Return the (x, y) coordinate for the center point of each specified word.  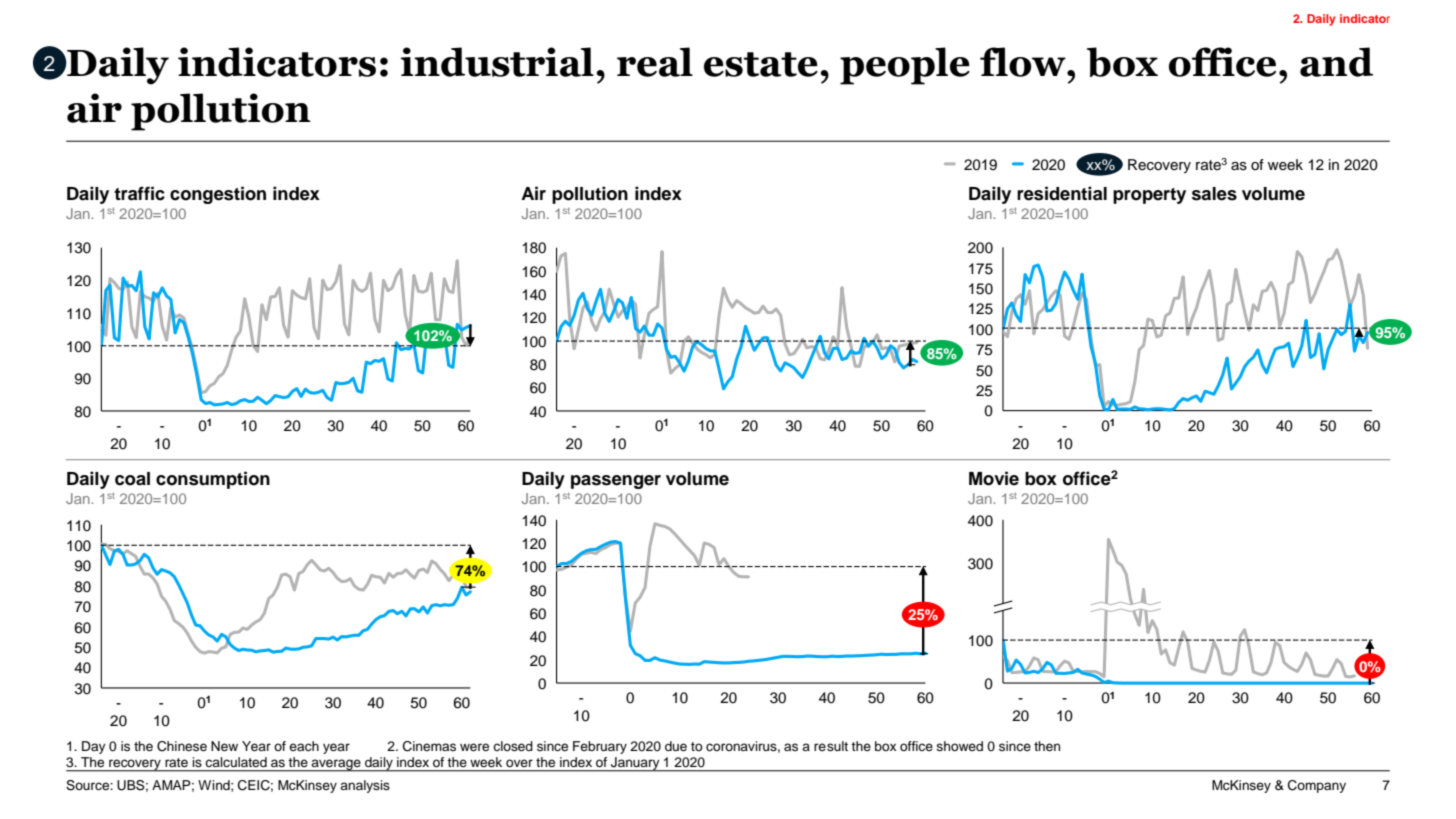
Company (1317, 786)
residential (1062, 193)
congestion (218, 195)
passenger (616, 482)
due (676, 746)
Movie (994, 478)
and (1336, 62)
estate (761, 64)
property (1149, 196)
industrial (497, 62)
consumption (213, 480)
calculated (236, 762)
